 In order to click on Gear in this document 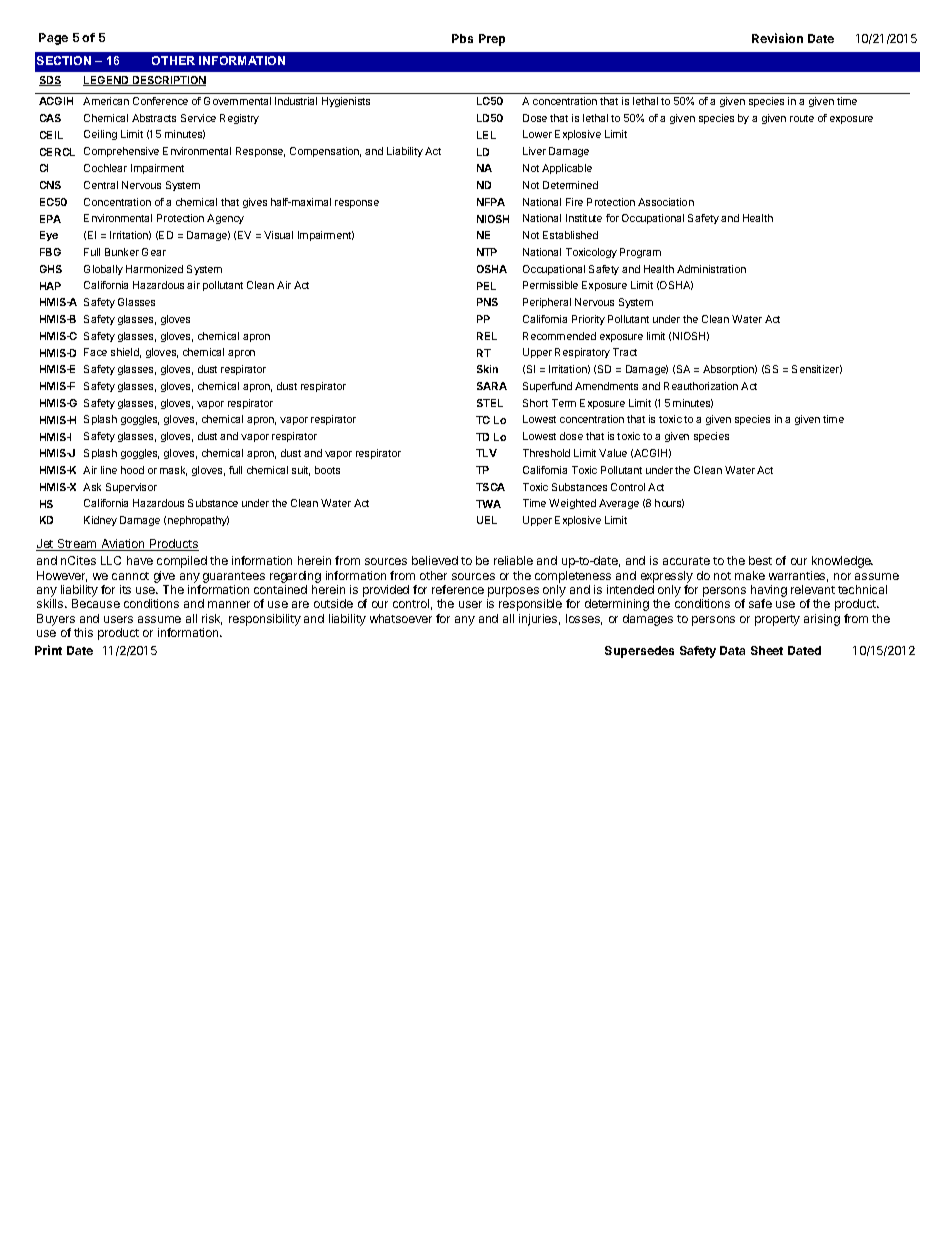, I will do `click(154, 252)`.
